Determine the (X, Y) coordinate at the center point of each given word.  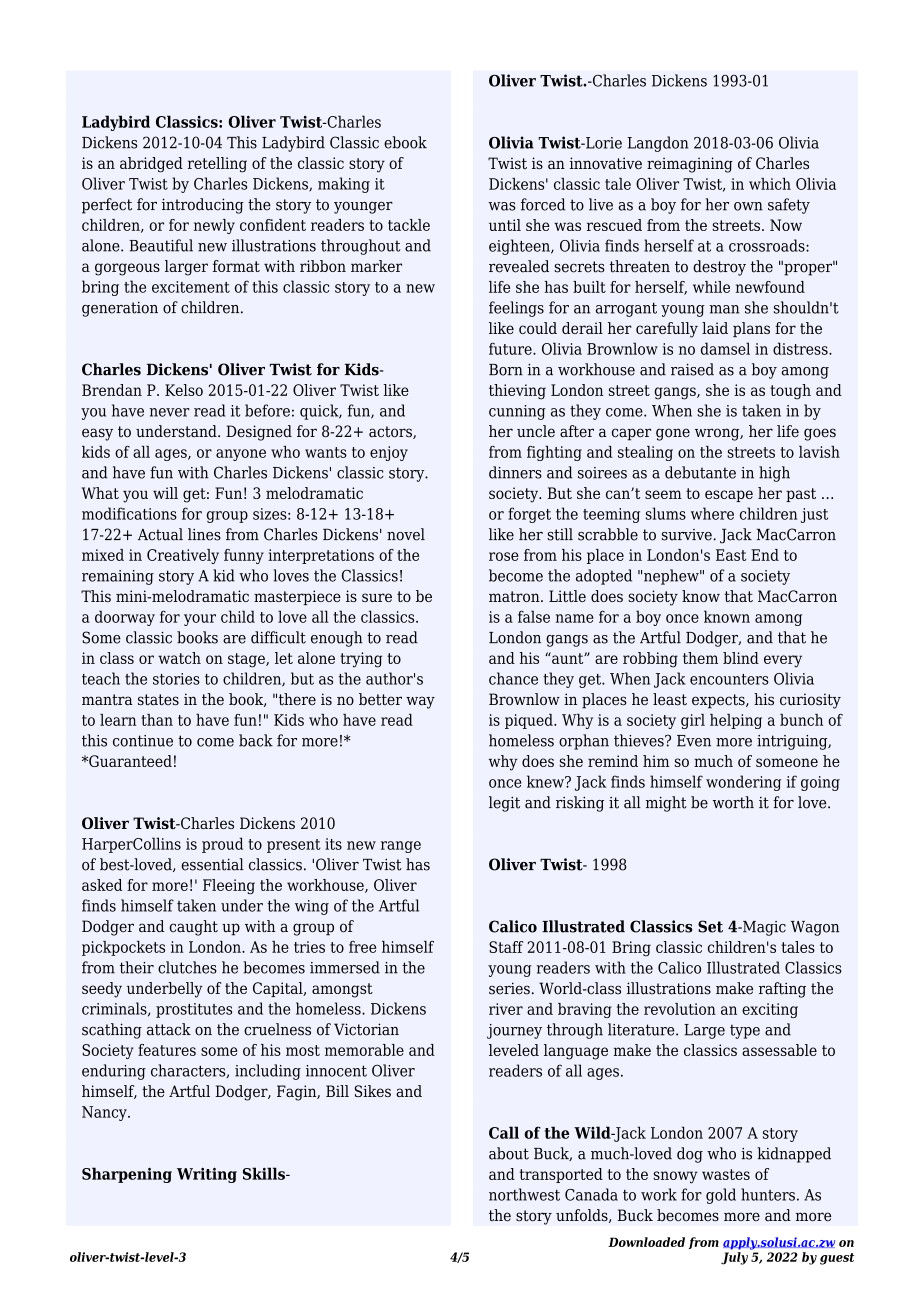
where (712, 513)
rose (504, 556)
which (770, 184)
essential (212, 864)
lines (204, 534)
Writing (207, 1175)
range (401, 847)
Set (710, 926)
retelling (217, 165)
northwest (524, 1194)
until (505, 225)
